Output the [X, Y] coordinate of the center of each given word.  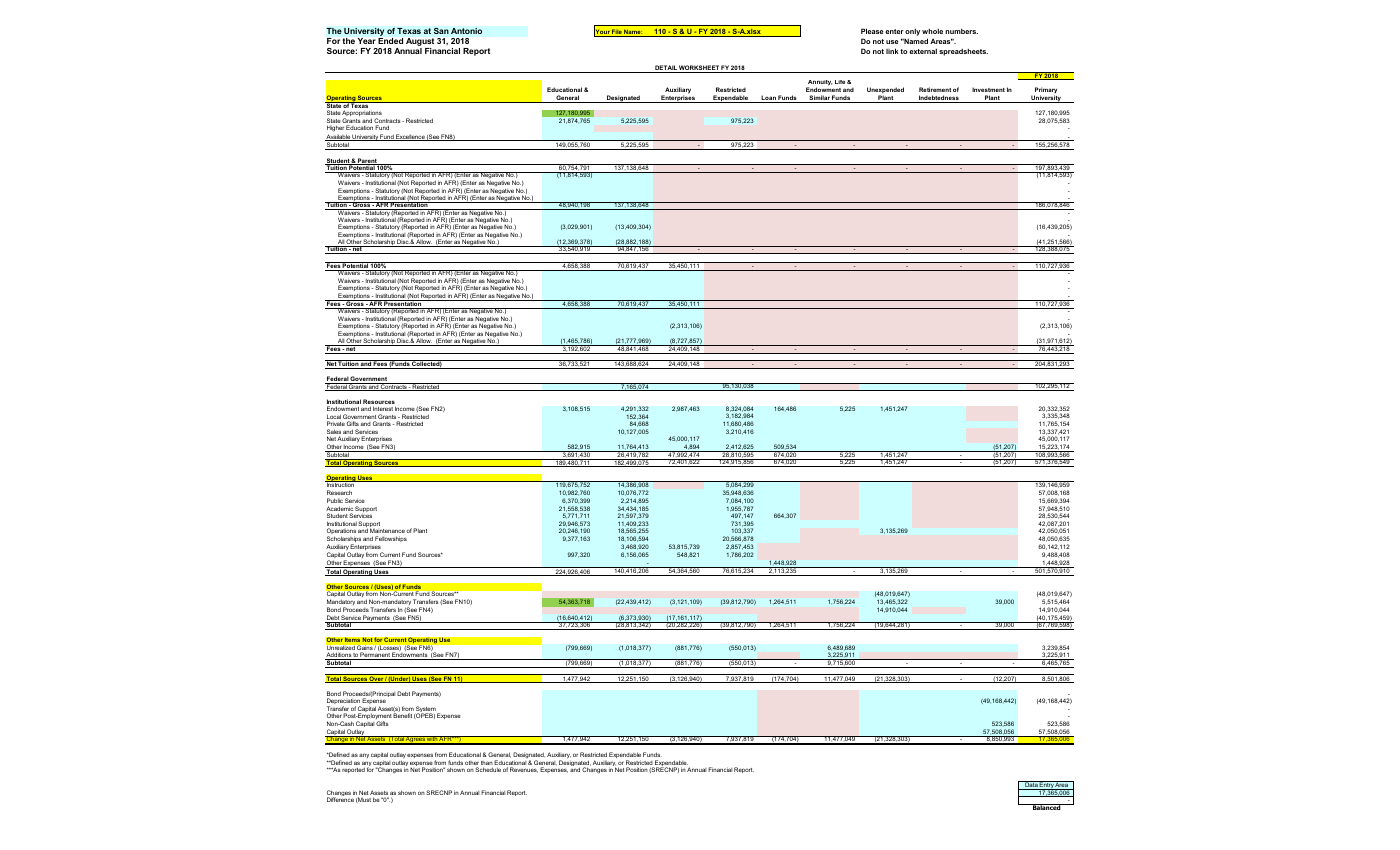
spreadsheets [963, 52]
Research [339, 492]
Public [335, 500]
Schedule [488, 769]
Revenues [524, 770]
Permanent [375, 656]
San [441, 30]
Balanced [1046, 807]
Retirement [935, 89]
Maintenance [387, 530]
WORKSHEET [699, 69]
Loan [768, 99]
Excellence [410, 137]
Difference [340, 799]
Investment [988, 89]
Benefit [402, 715]
